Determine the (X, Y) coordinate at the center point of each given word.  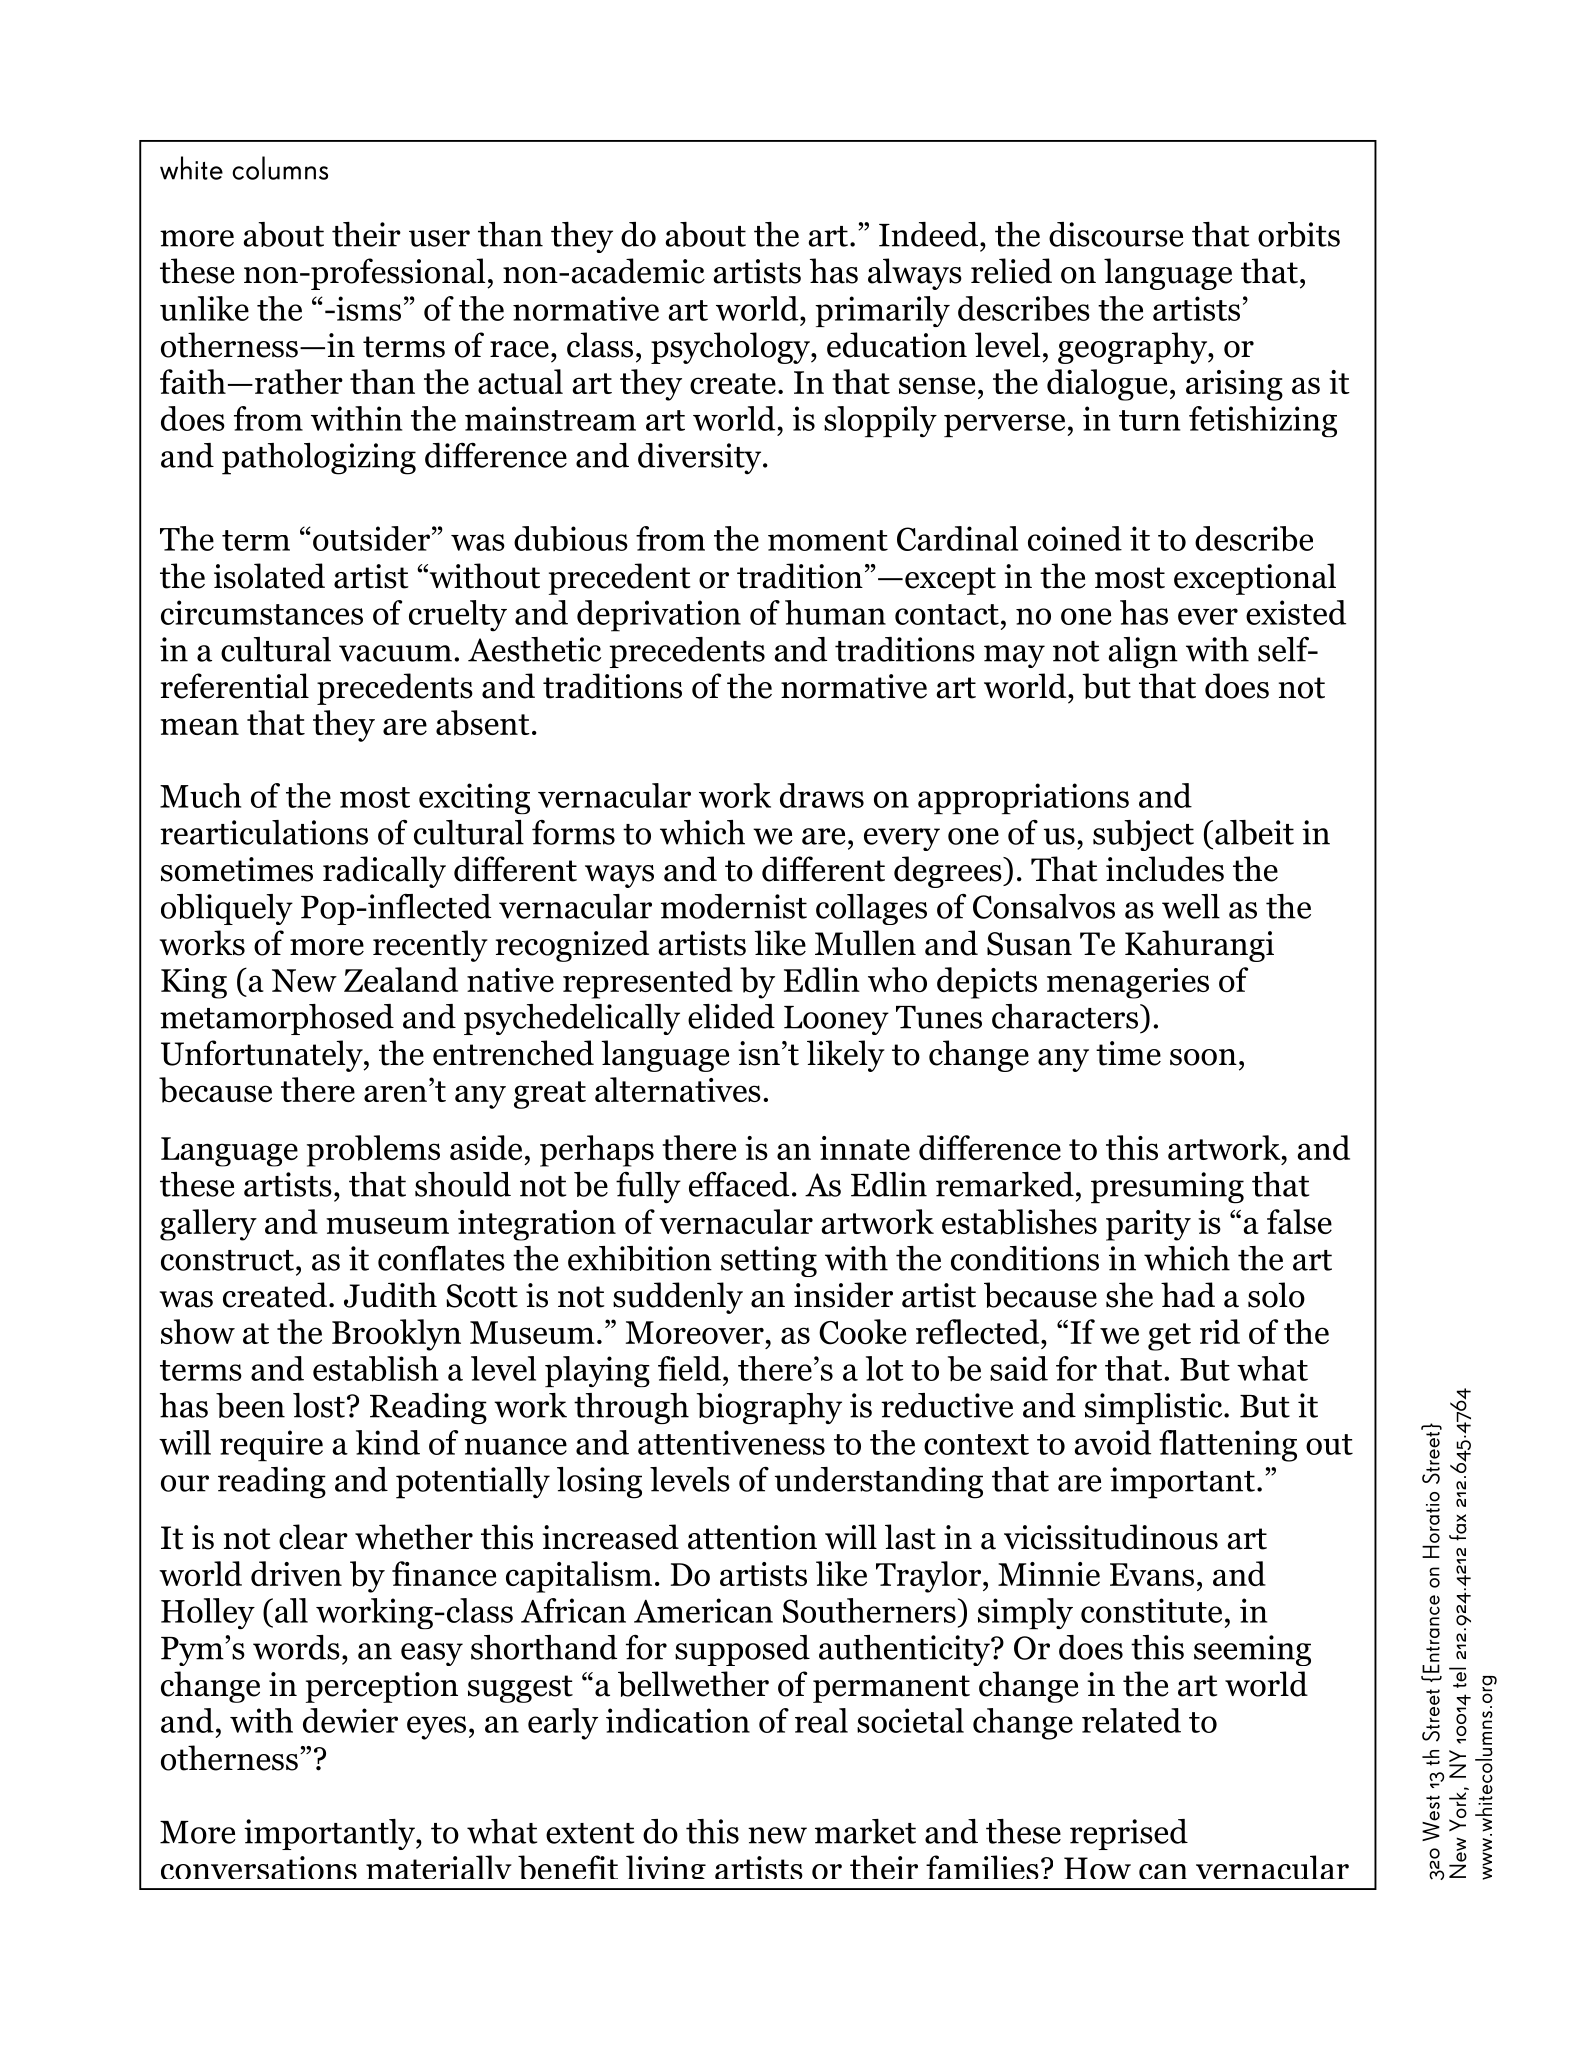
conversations (259, 1867)
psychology (731, 348)
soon (1203, 1057)
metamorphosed (277, 1019)
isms (367, 308)
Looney (836, 1020)
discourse (1116, 234)
